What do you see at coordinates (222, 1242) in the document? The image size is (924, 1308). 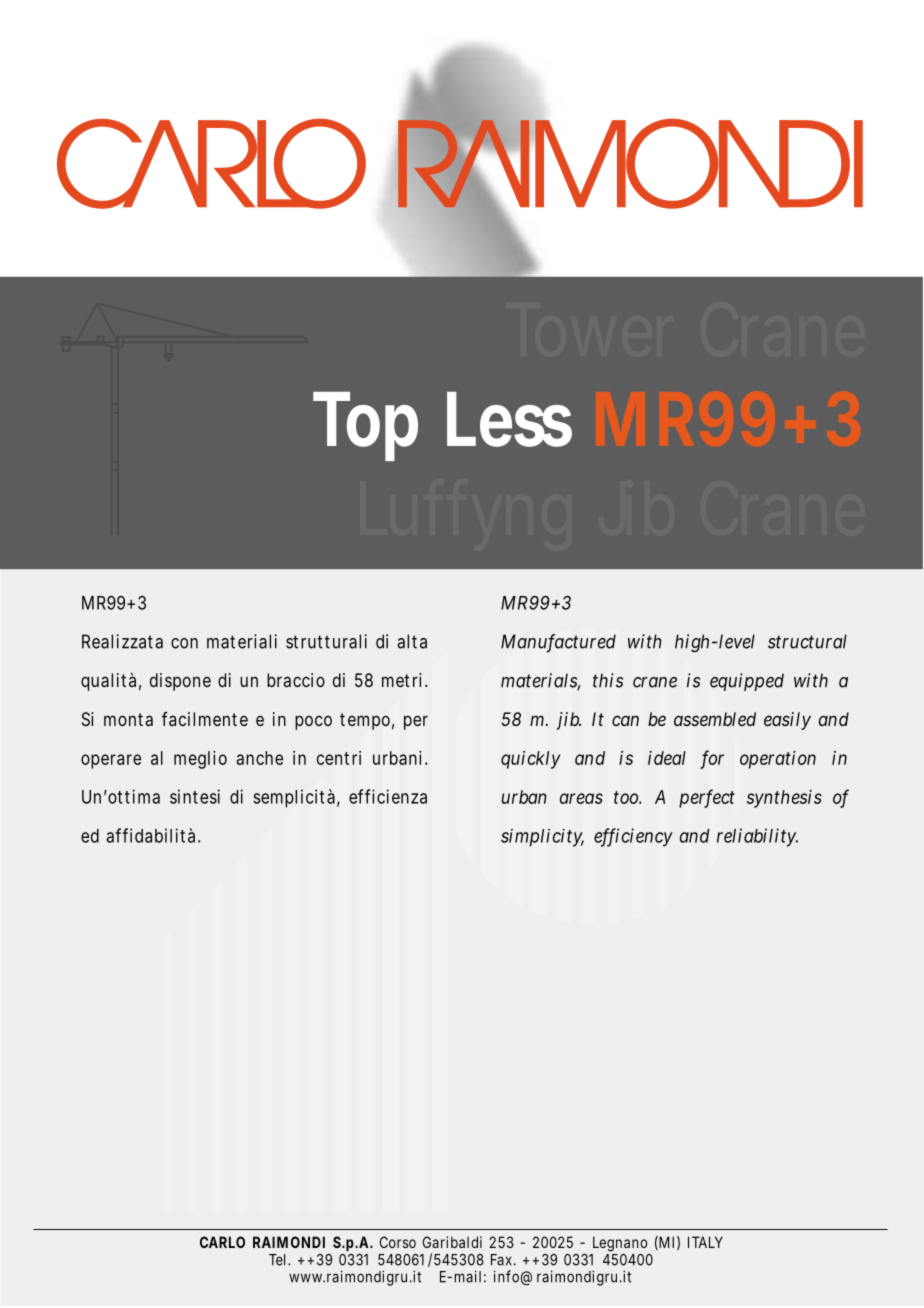 I see `CARLO` at bounding box center [222, 1242].
